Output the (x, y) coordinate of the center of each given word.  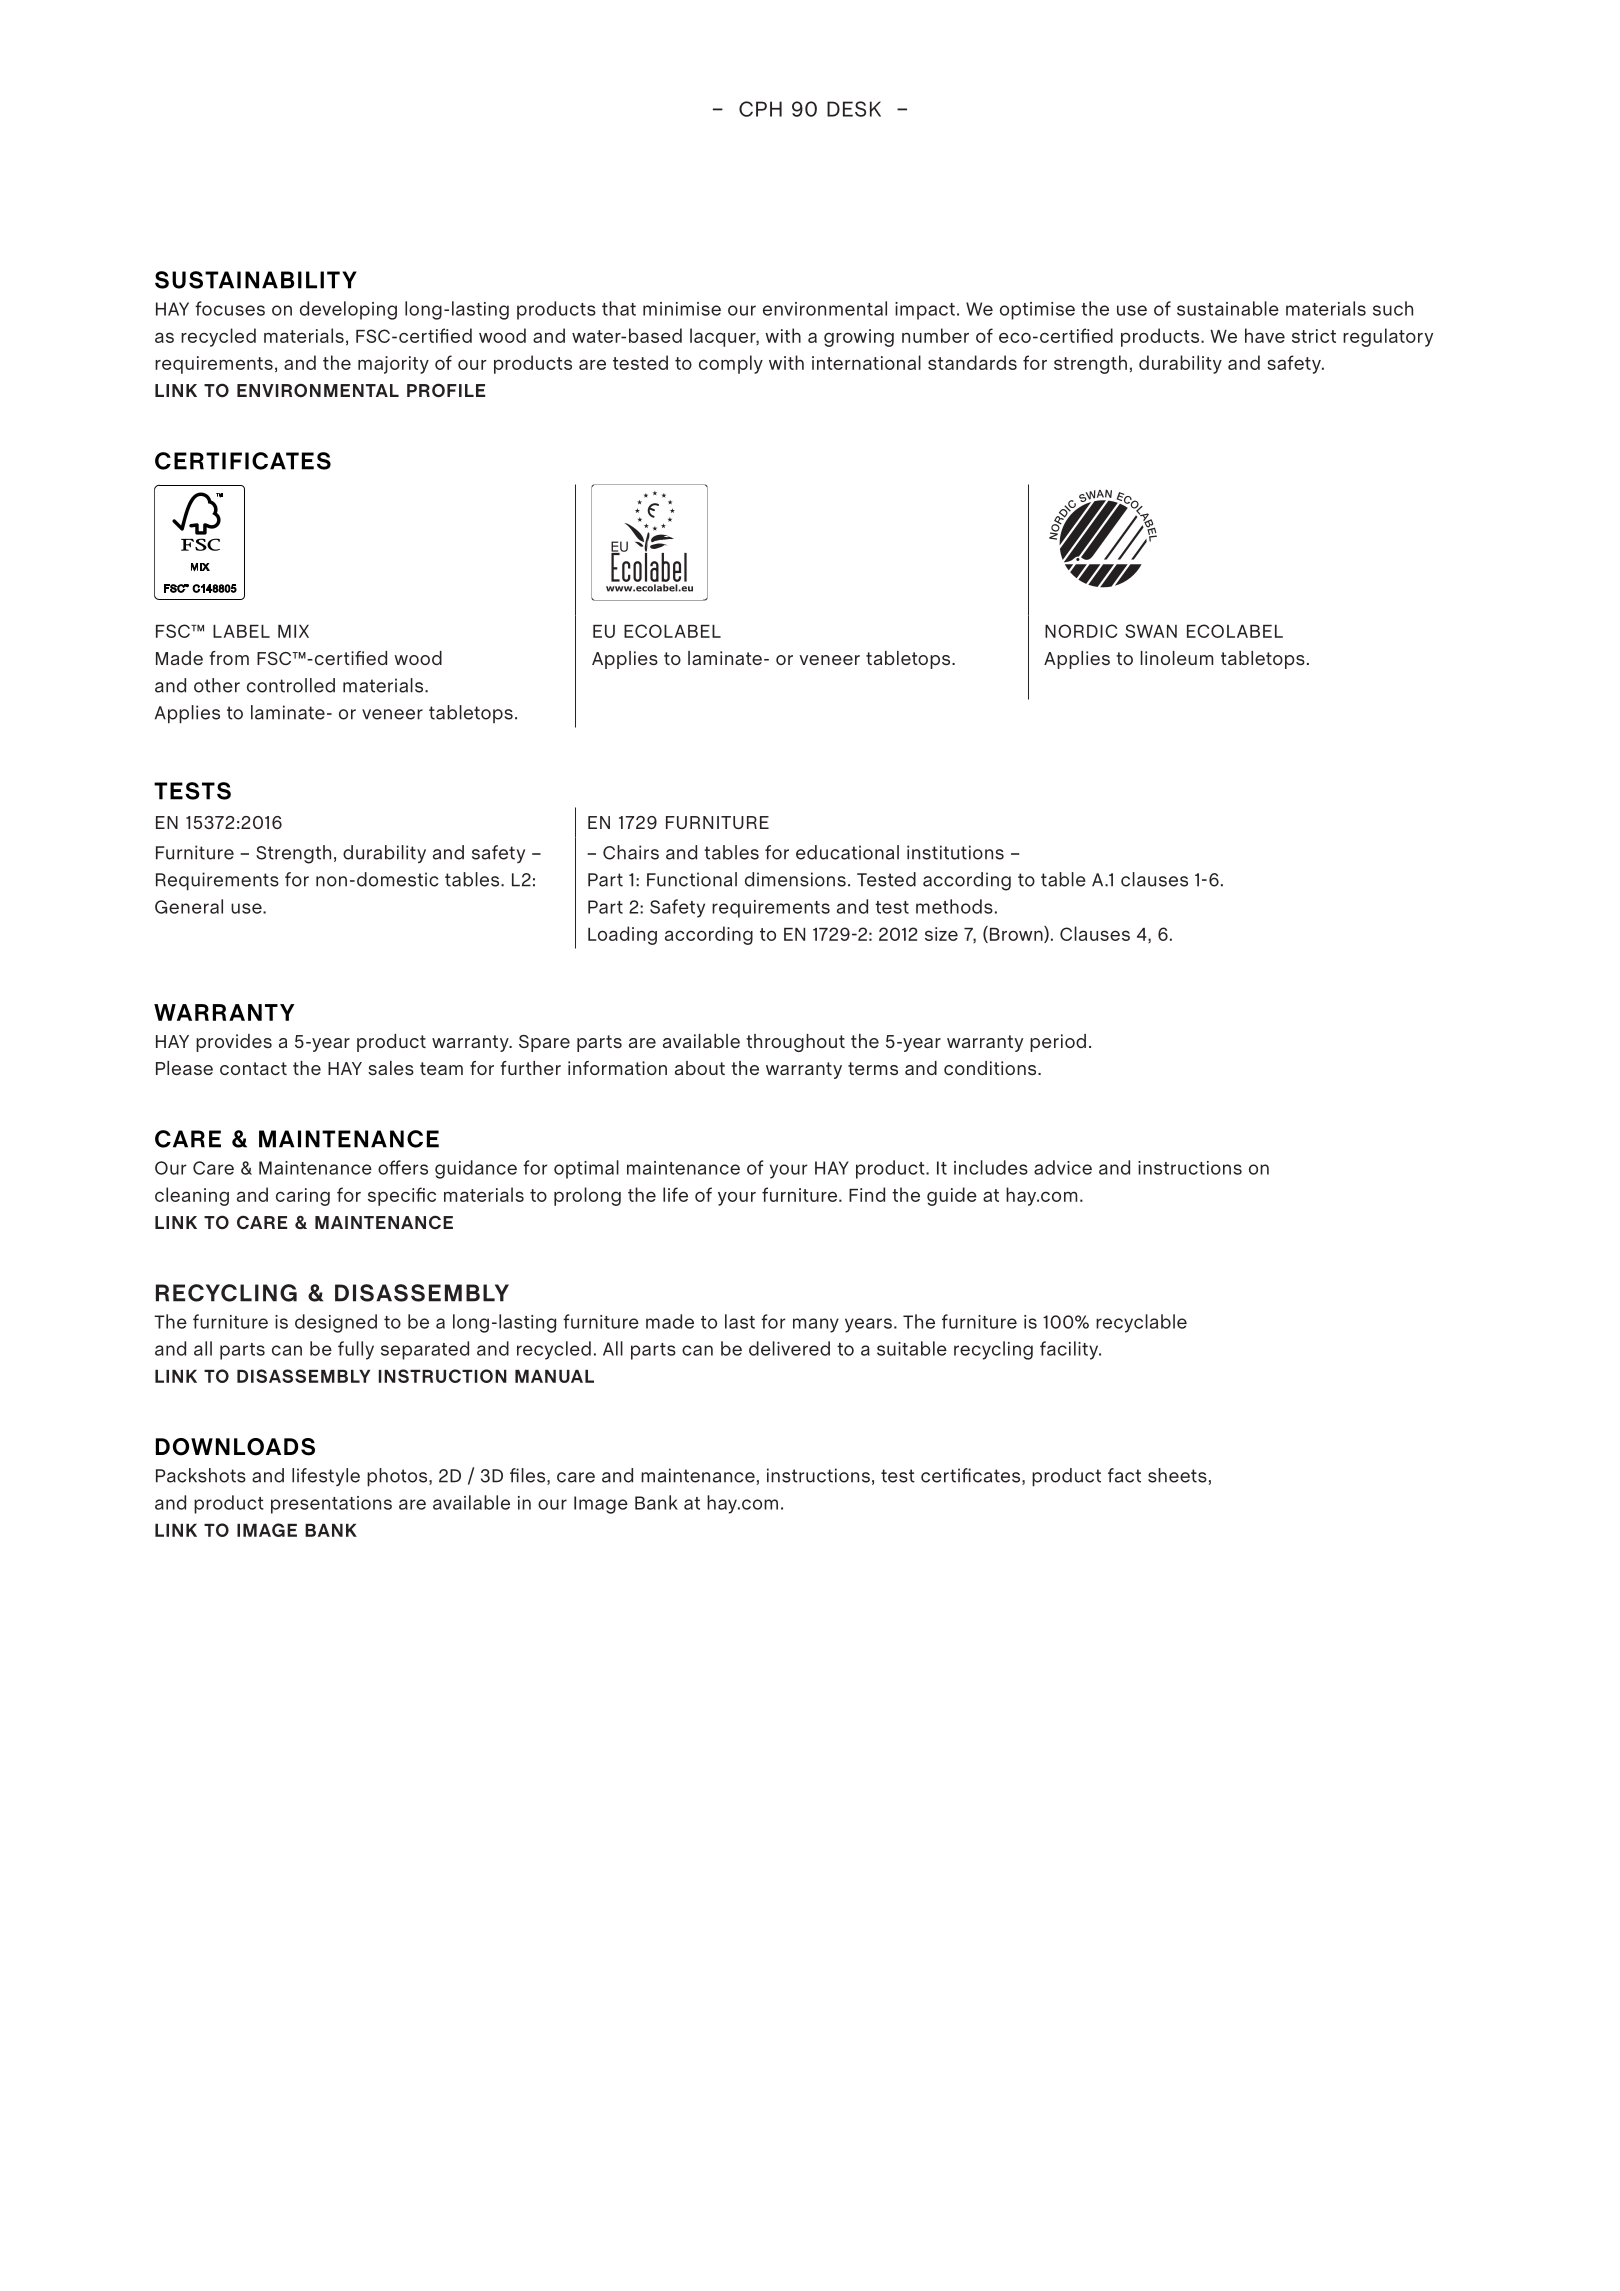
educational (847, 852)
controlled (291, 685)
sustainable (1228, 308)
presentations (331, 1505)
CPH (760, 109)
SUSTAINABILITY (256, 280)
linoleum (1177, 658)
